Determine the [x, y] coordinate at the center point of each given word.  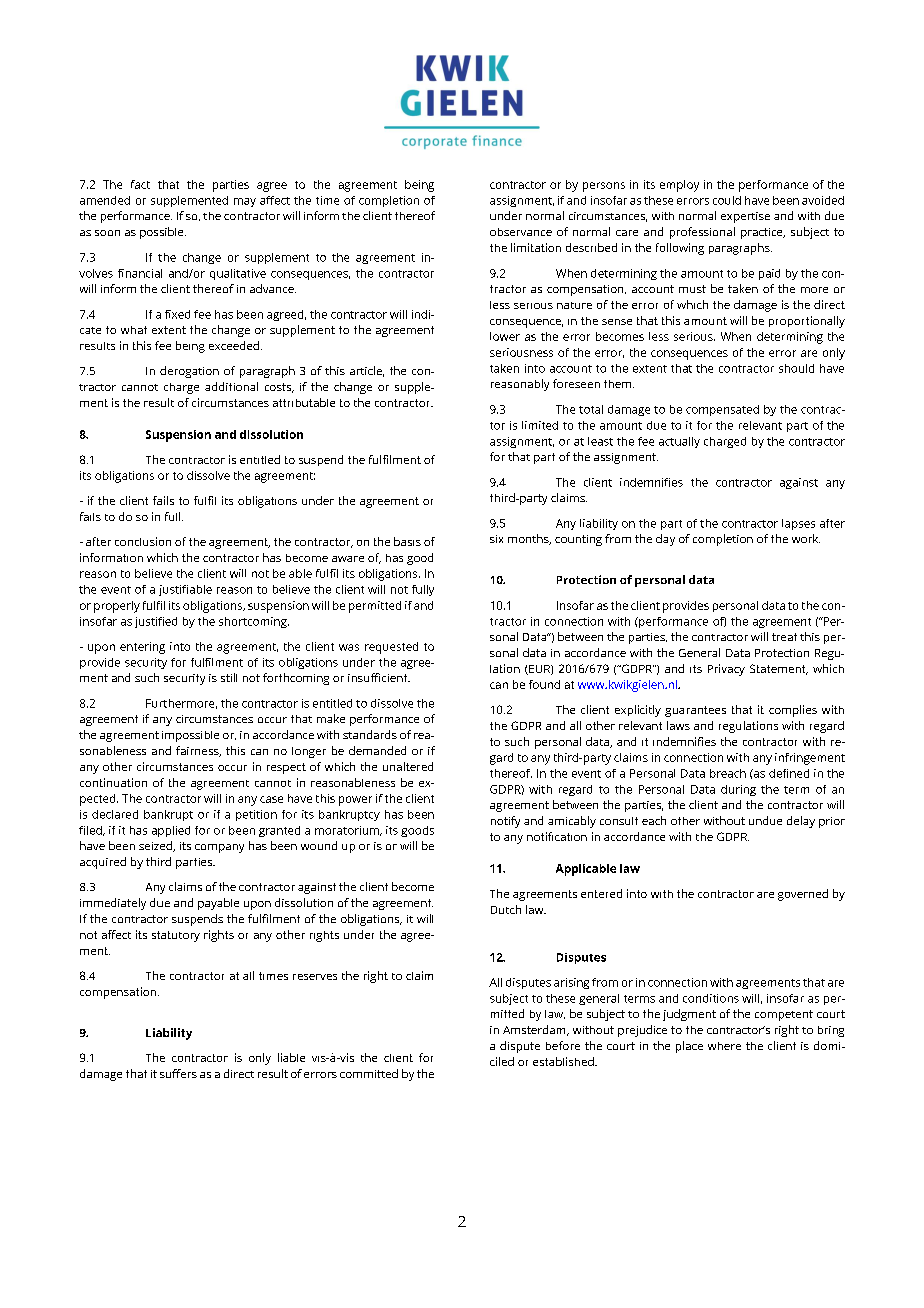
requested [391, 648]
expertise [745, 217]
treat [784, 637]
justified [156, 622]
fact [140, 184]
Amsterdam [535, 1030]
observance [521, 232]
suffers [178, 1073]
